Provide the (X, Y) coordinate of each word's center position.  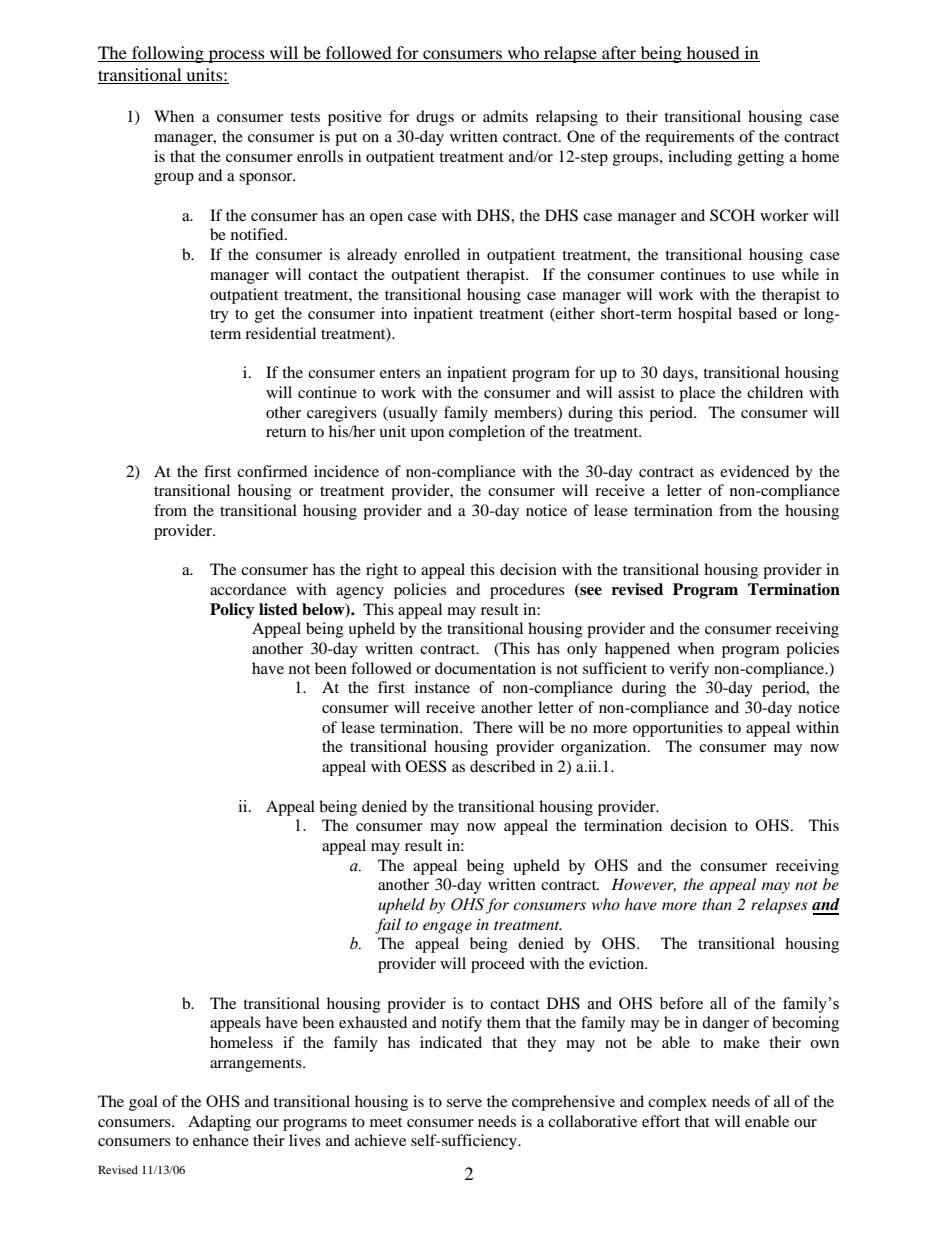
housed (713, 54)
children (775, 392)
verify (689, 670)
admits (505, 116)
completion (487, 433)
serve (464, 1103)
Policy (232, 611)
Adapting (219, 1123)
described (502, 766)
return (286, 432)
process (237, 56)
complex (677, 1103)
